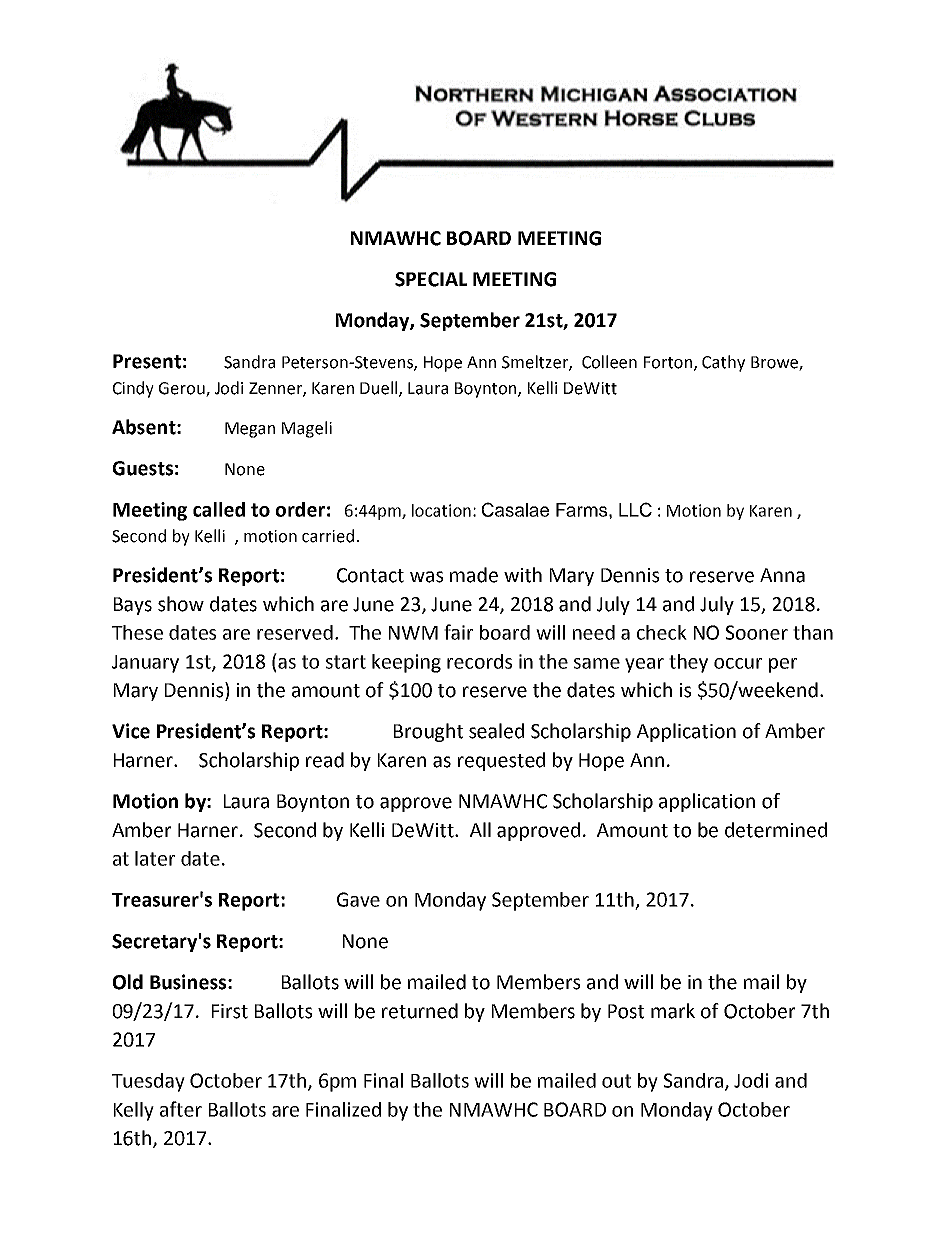 The width and height of the screenshot is (952, 1233). What do you see at coordinates (776, 830) in the screenshot?
I see `determined` at bounding box center [776, 830].
